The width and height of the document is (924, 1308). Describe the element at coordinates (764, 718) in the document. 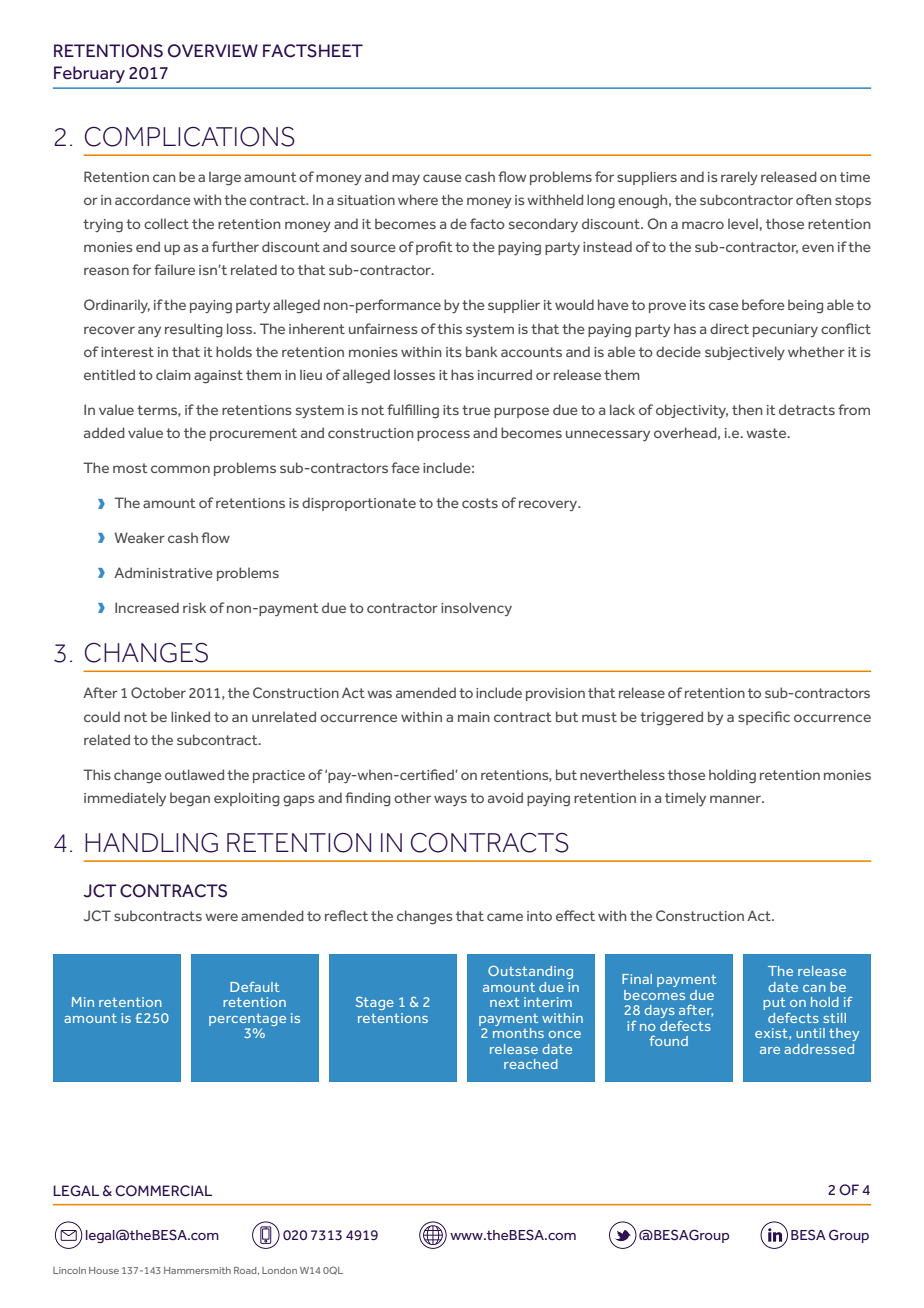

I see `specific` at that location.
